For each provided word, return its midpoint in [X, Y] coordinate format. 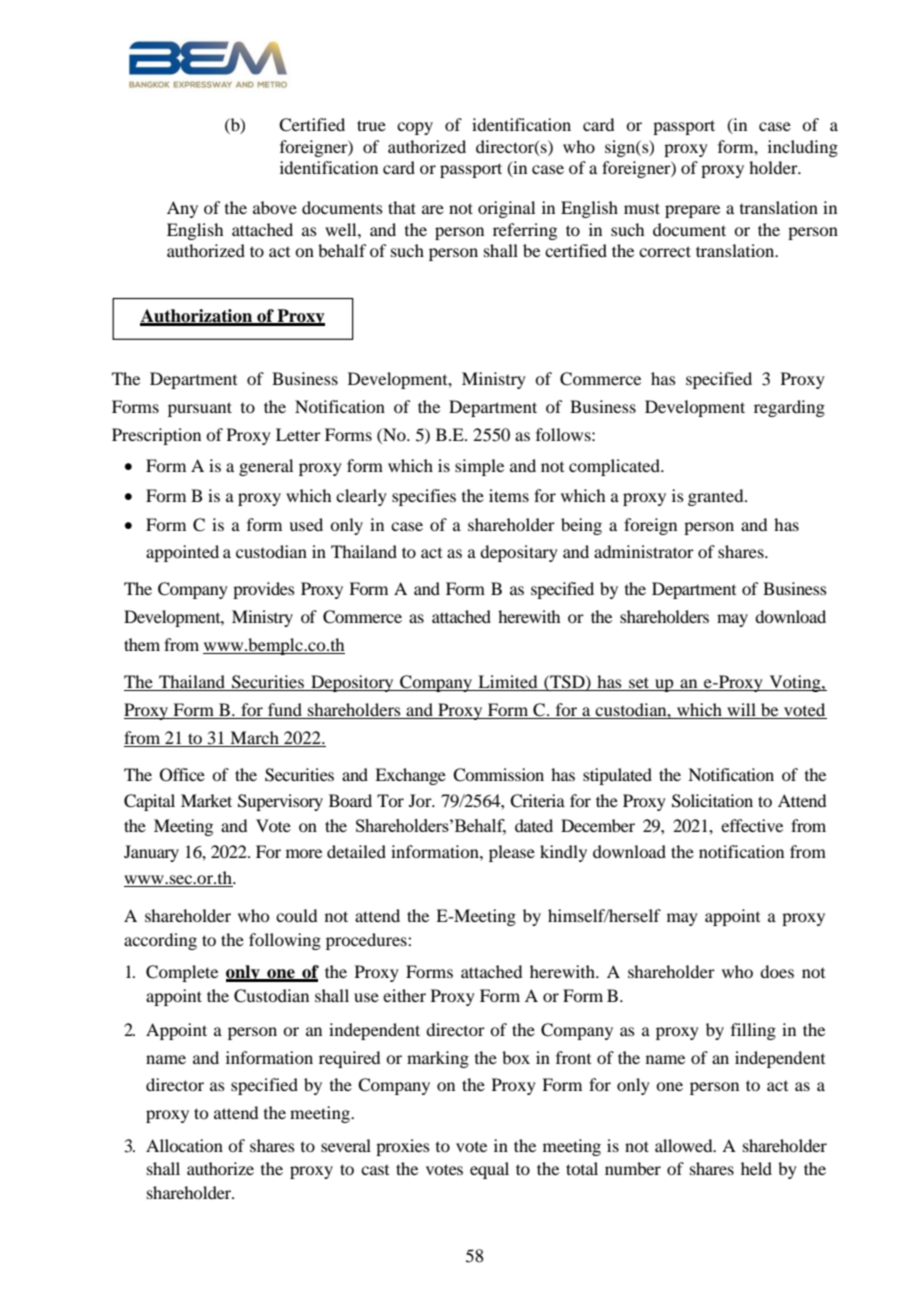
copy [415, 128]
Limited [508, 683]
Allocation [184, 1145]
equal [489, 1170]
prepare [692, 211]
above [275, 207]
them [142, 644]
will [741, 711]
